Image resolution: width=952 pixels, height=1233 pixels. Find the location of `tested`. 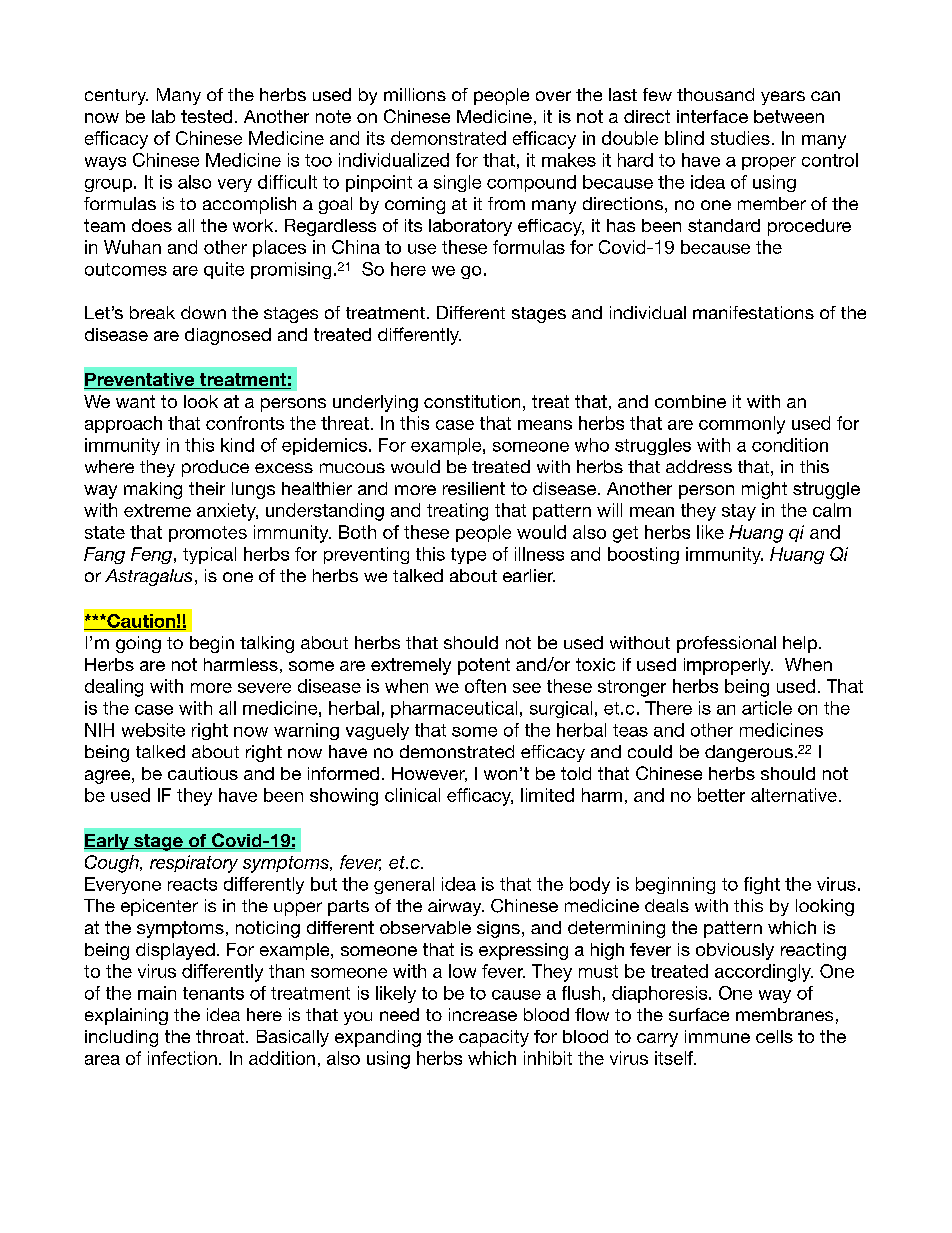

tested is located at coordinates (206, 116).
